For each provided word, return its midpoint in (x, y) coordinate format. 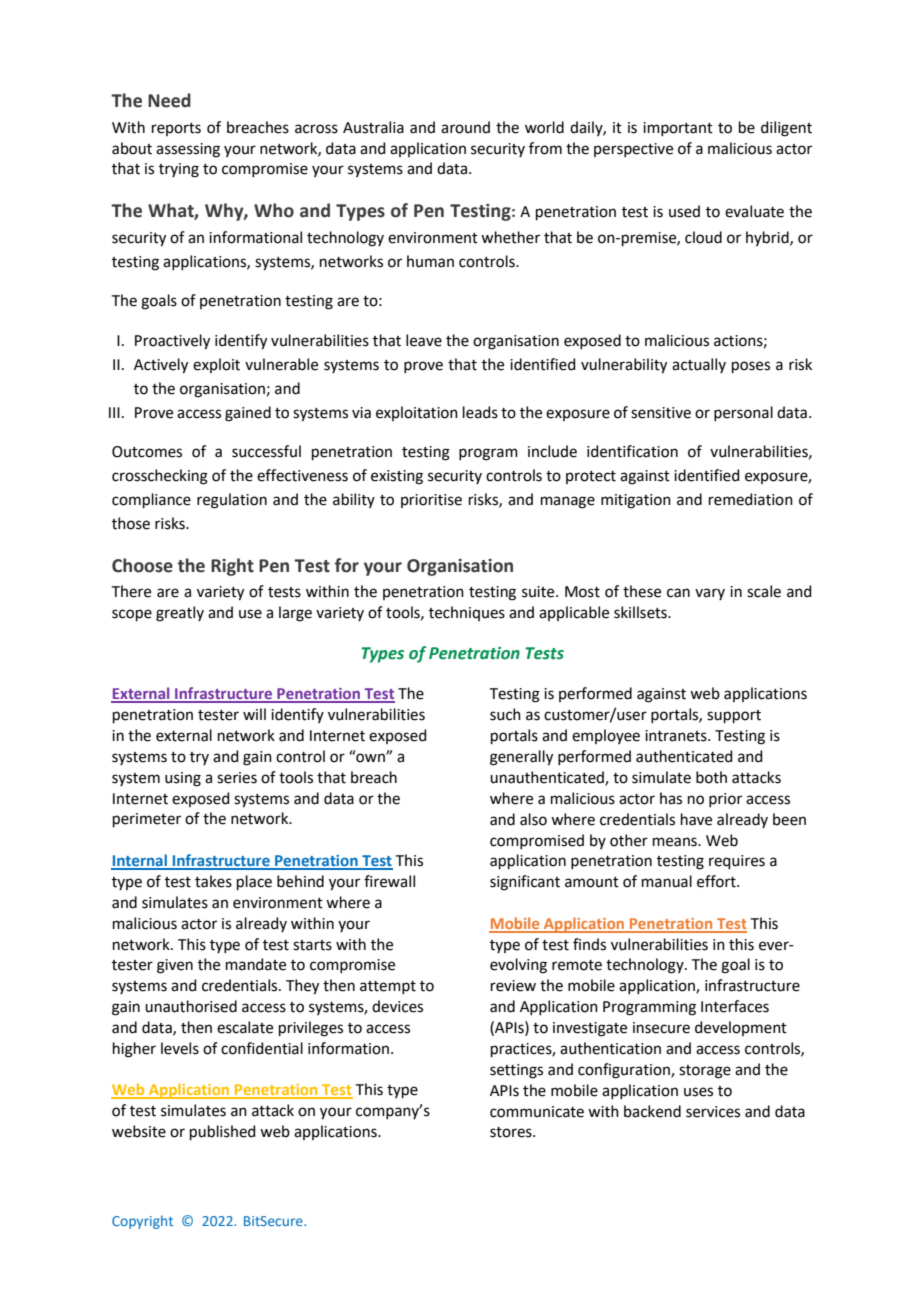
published (223, 1132)
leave (424, 340)
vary (710, 594)
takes (213, 881)
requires (737, 862)
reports (176, 129)
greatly (180, 614)
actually (699, 365)
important (678, 129)
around (465, 127)
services (713, 1112)
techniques (467, 613)
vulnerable (281, 364)
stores (512, 1132)
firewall (389, 881)
